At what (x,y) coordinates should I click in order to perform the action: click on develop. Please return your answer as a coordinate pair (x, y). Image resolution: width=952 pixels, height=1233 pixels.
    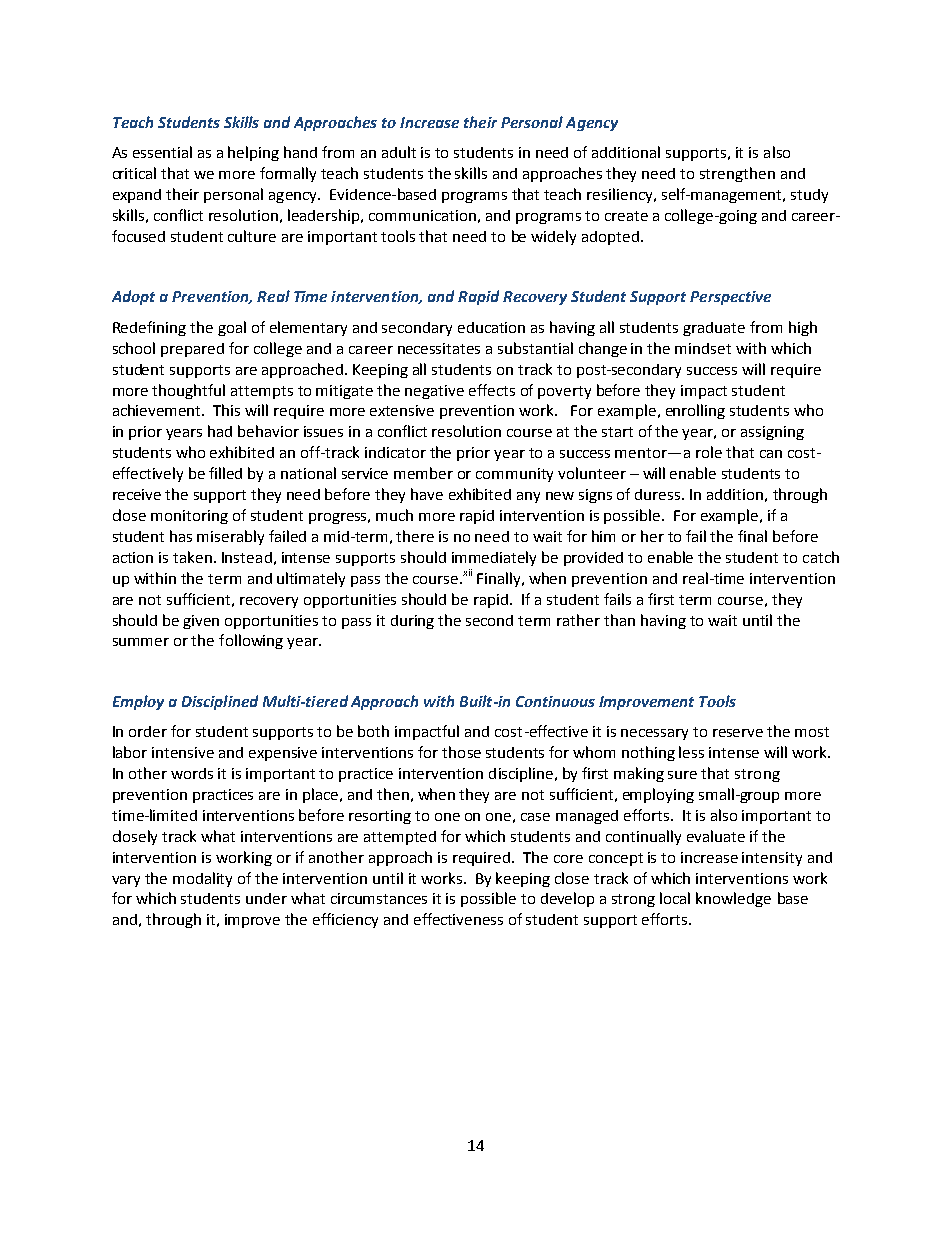
    Looking at the image, I should click on (567, 899).
